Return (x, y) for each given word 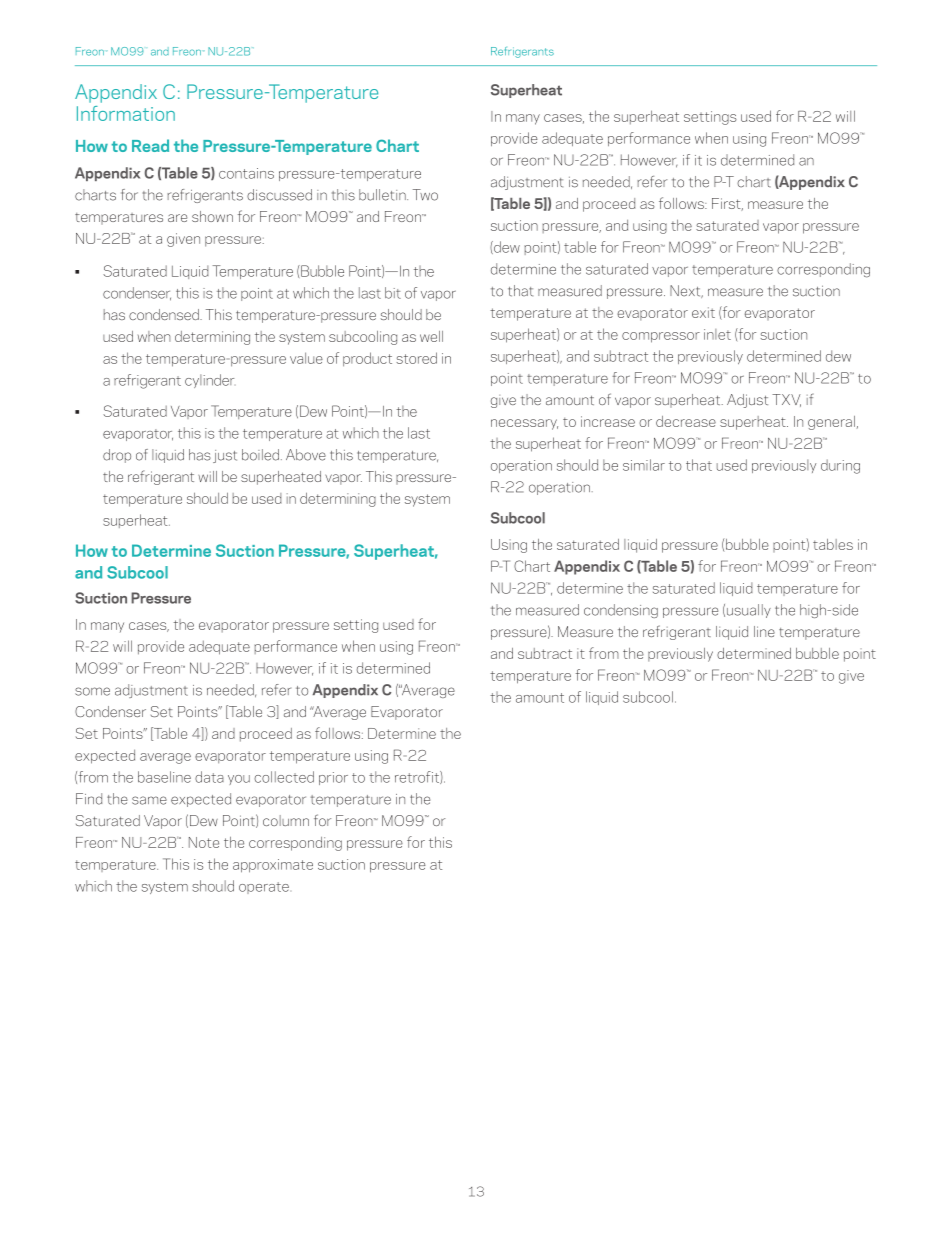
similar (644, 465)
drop (117, 456)
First (727, 204)
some (92, 691)
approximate (273, 866)
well (431, 336)
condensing (621, 611)
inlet (717, 334)
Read (150, 145)
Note (204, 842)
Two (425, 195)
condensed (165, 314)
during (840, 466)
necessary (524, 424)
